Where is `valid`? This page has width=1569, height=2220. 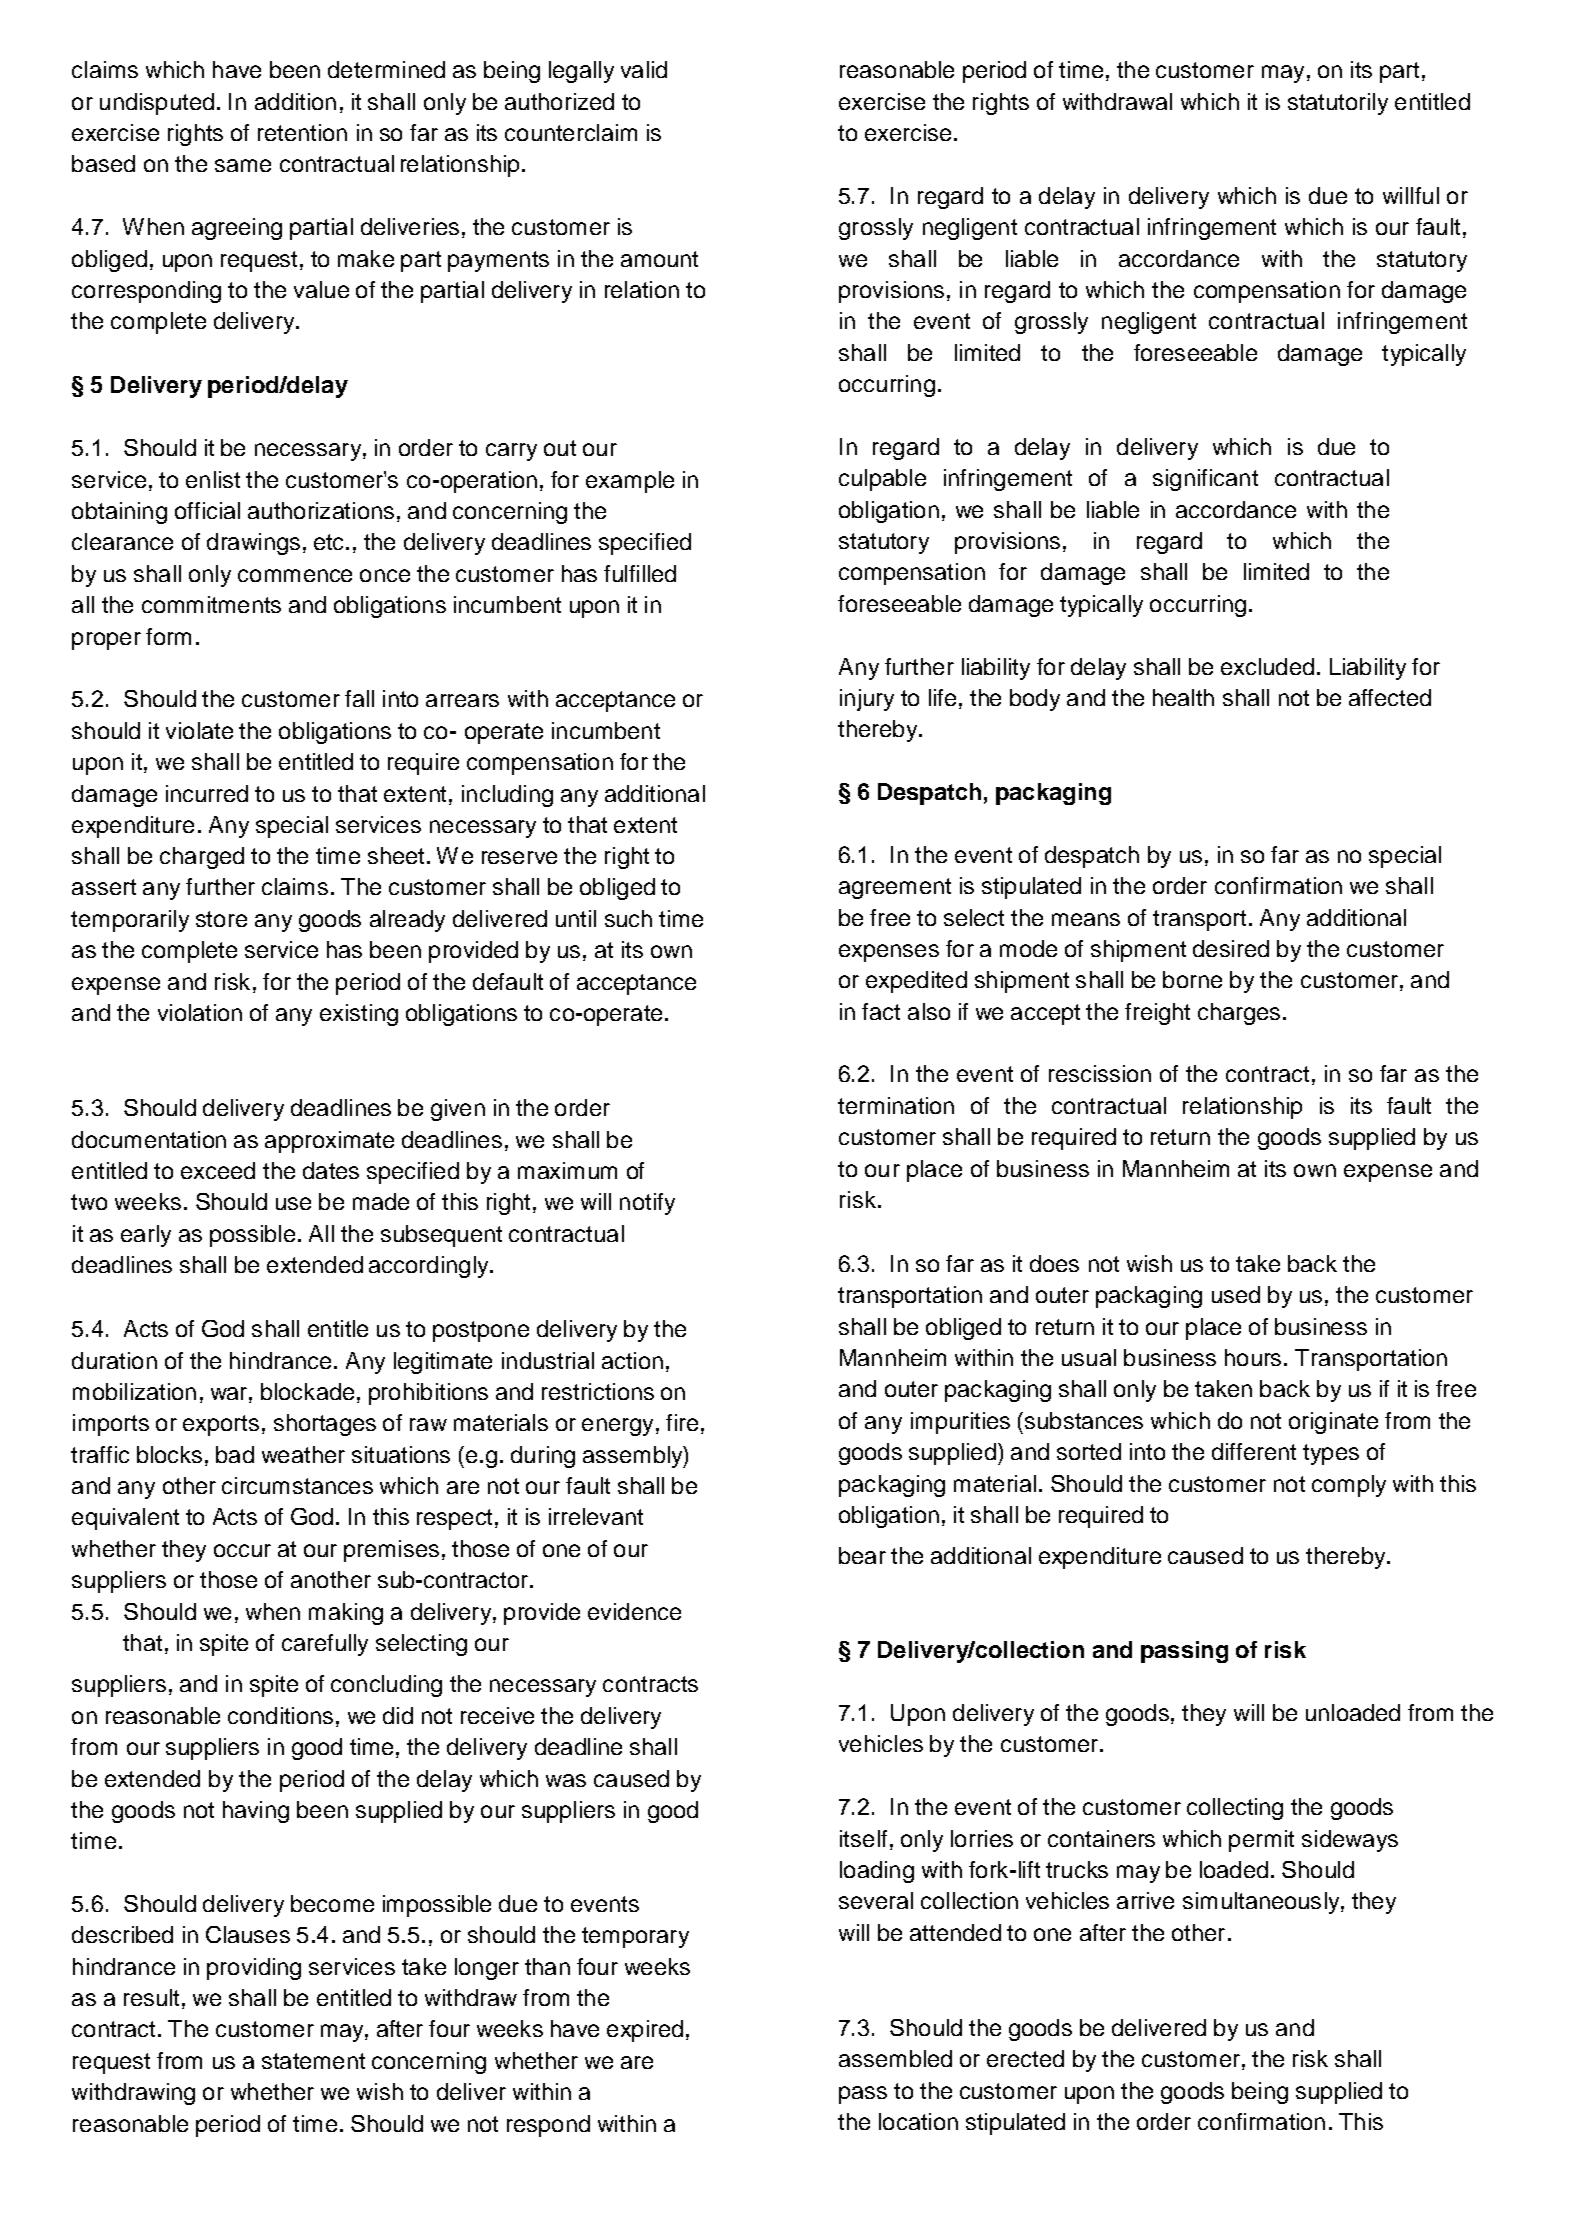 valid is located at coordinates (644, 69).
